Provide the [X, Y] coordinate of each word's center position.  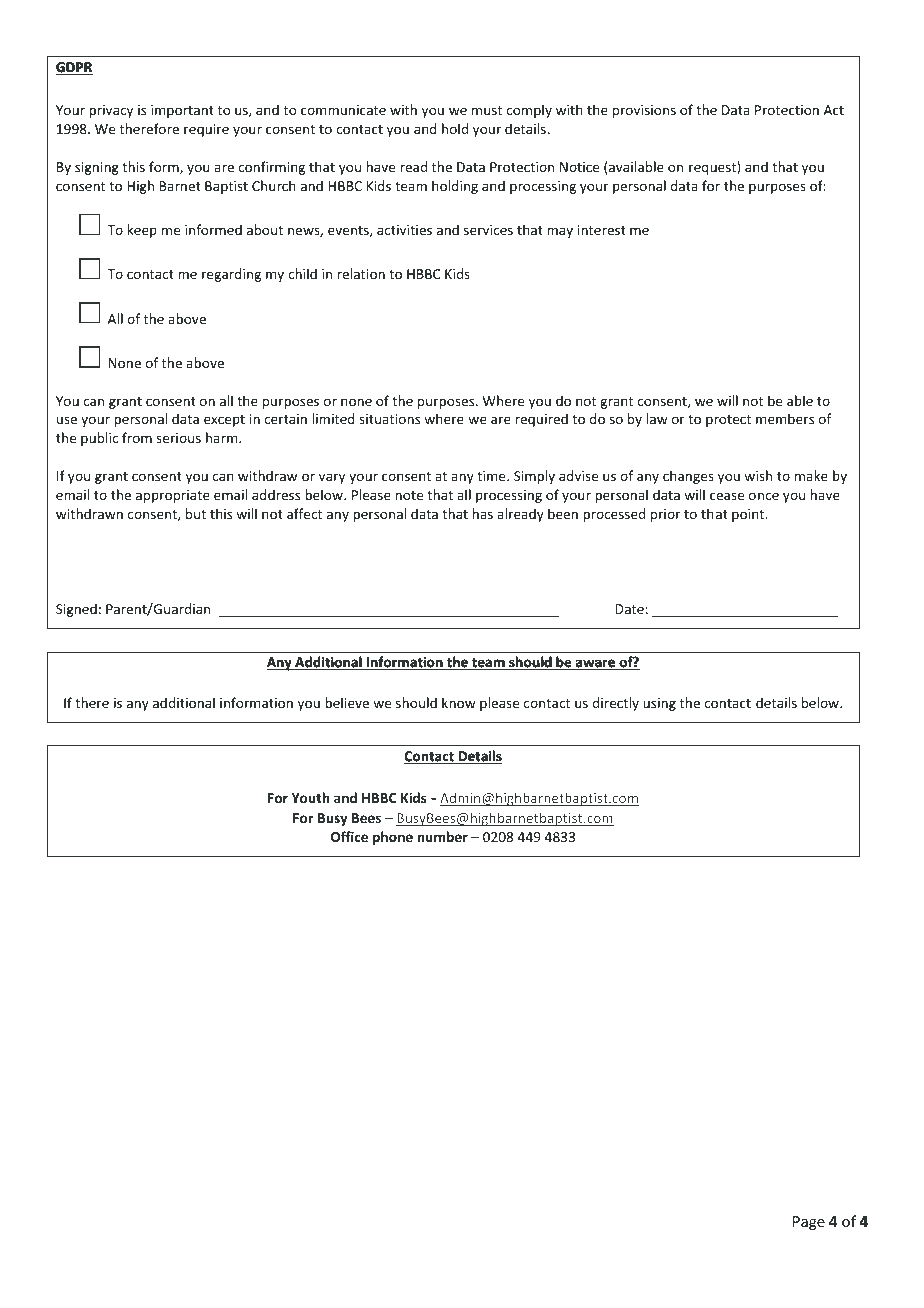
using [659, 704]
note [409, 495]
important [182, 111]
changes [688, 477]
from [137, 437]
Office [349, 836]
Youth [310, 797]
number [442, 836]
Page [809, 1223]
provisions [644, 111]
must [487, 110]
